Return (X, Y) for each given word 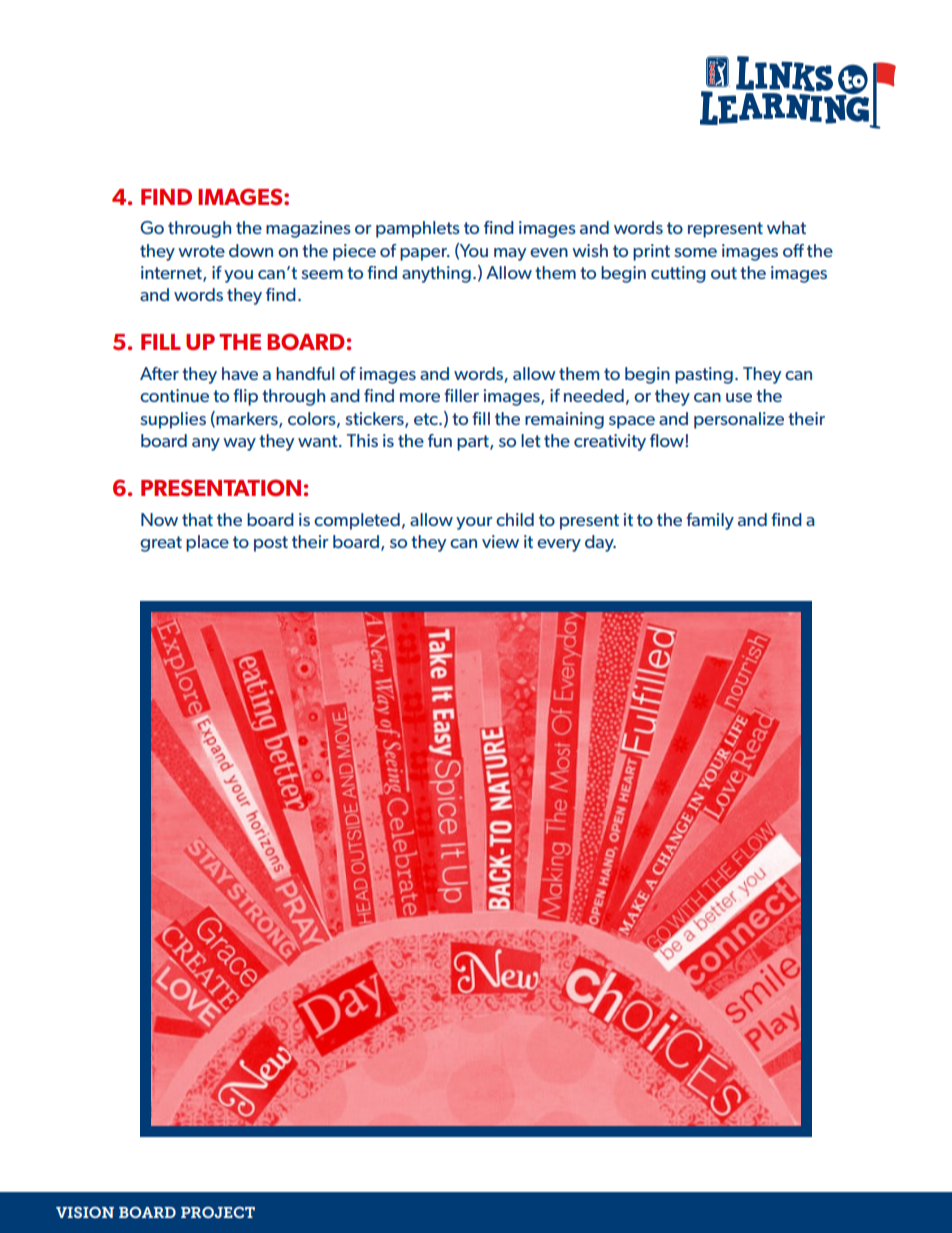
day (600, 543)
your (474, 523)
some (695, 252)
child (515, 519)
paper (424, 254)
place (207, 543)
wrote (201, 251)
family (710, 521)
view (500, 541)
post (271, 544)
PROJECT (218, 1212)
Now (159, 519)
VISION (85, 1212)
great (161, 544)
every (559, 545)
